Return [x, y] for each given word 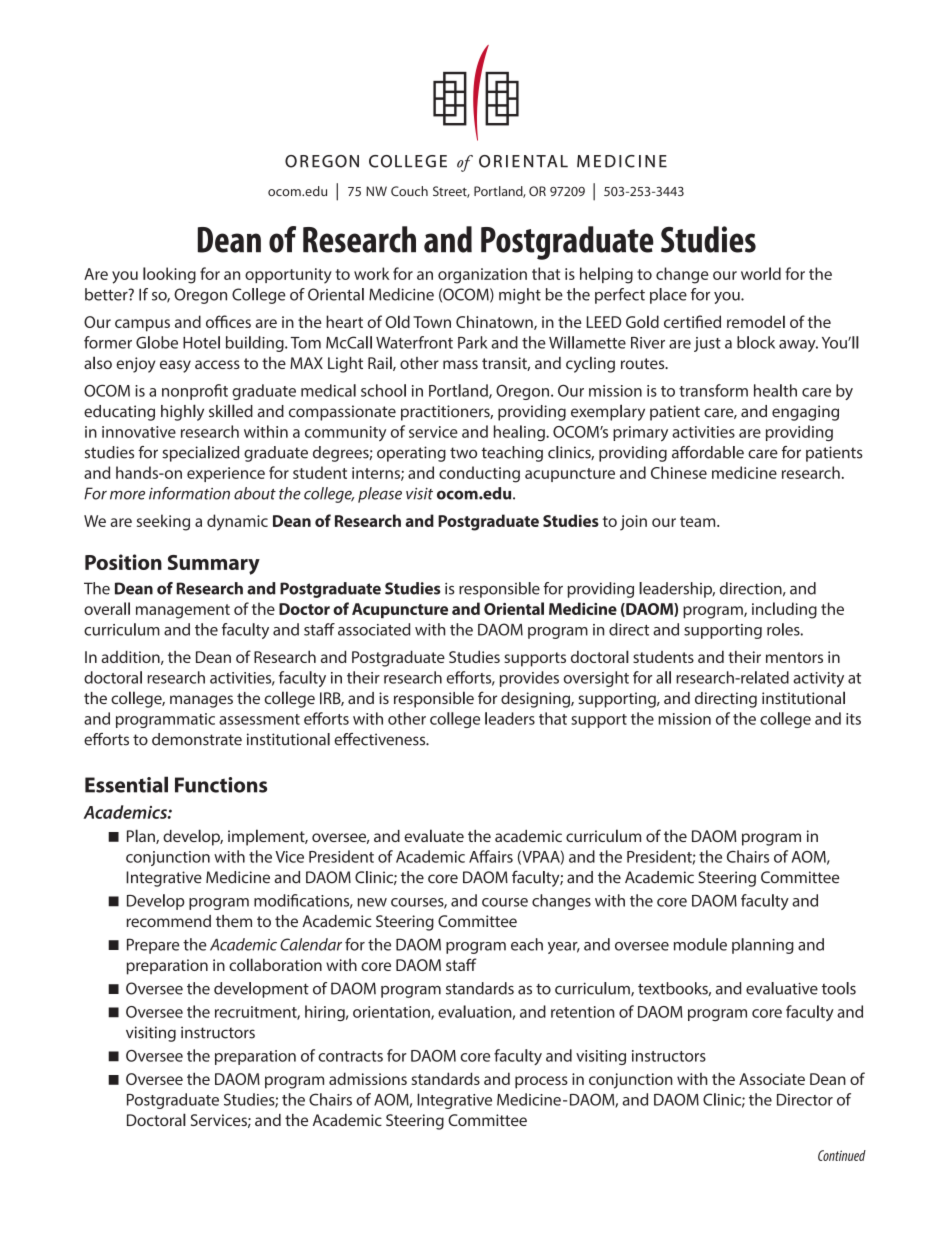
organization [482, 276]
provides [529, 679]
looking [169, 275]
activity [818, 679]
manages [201, 701]
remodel [756, 321]
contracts [350, 1056]
